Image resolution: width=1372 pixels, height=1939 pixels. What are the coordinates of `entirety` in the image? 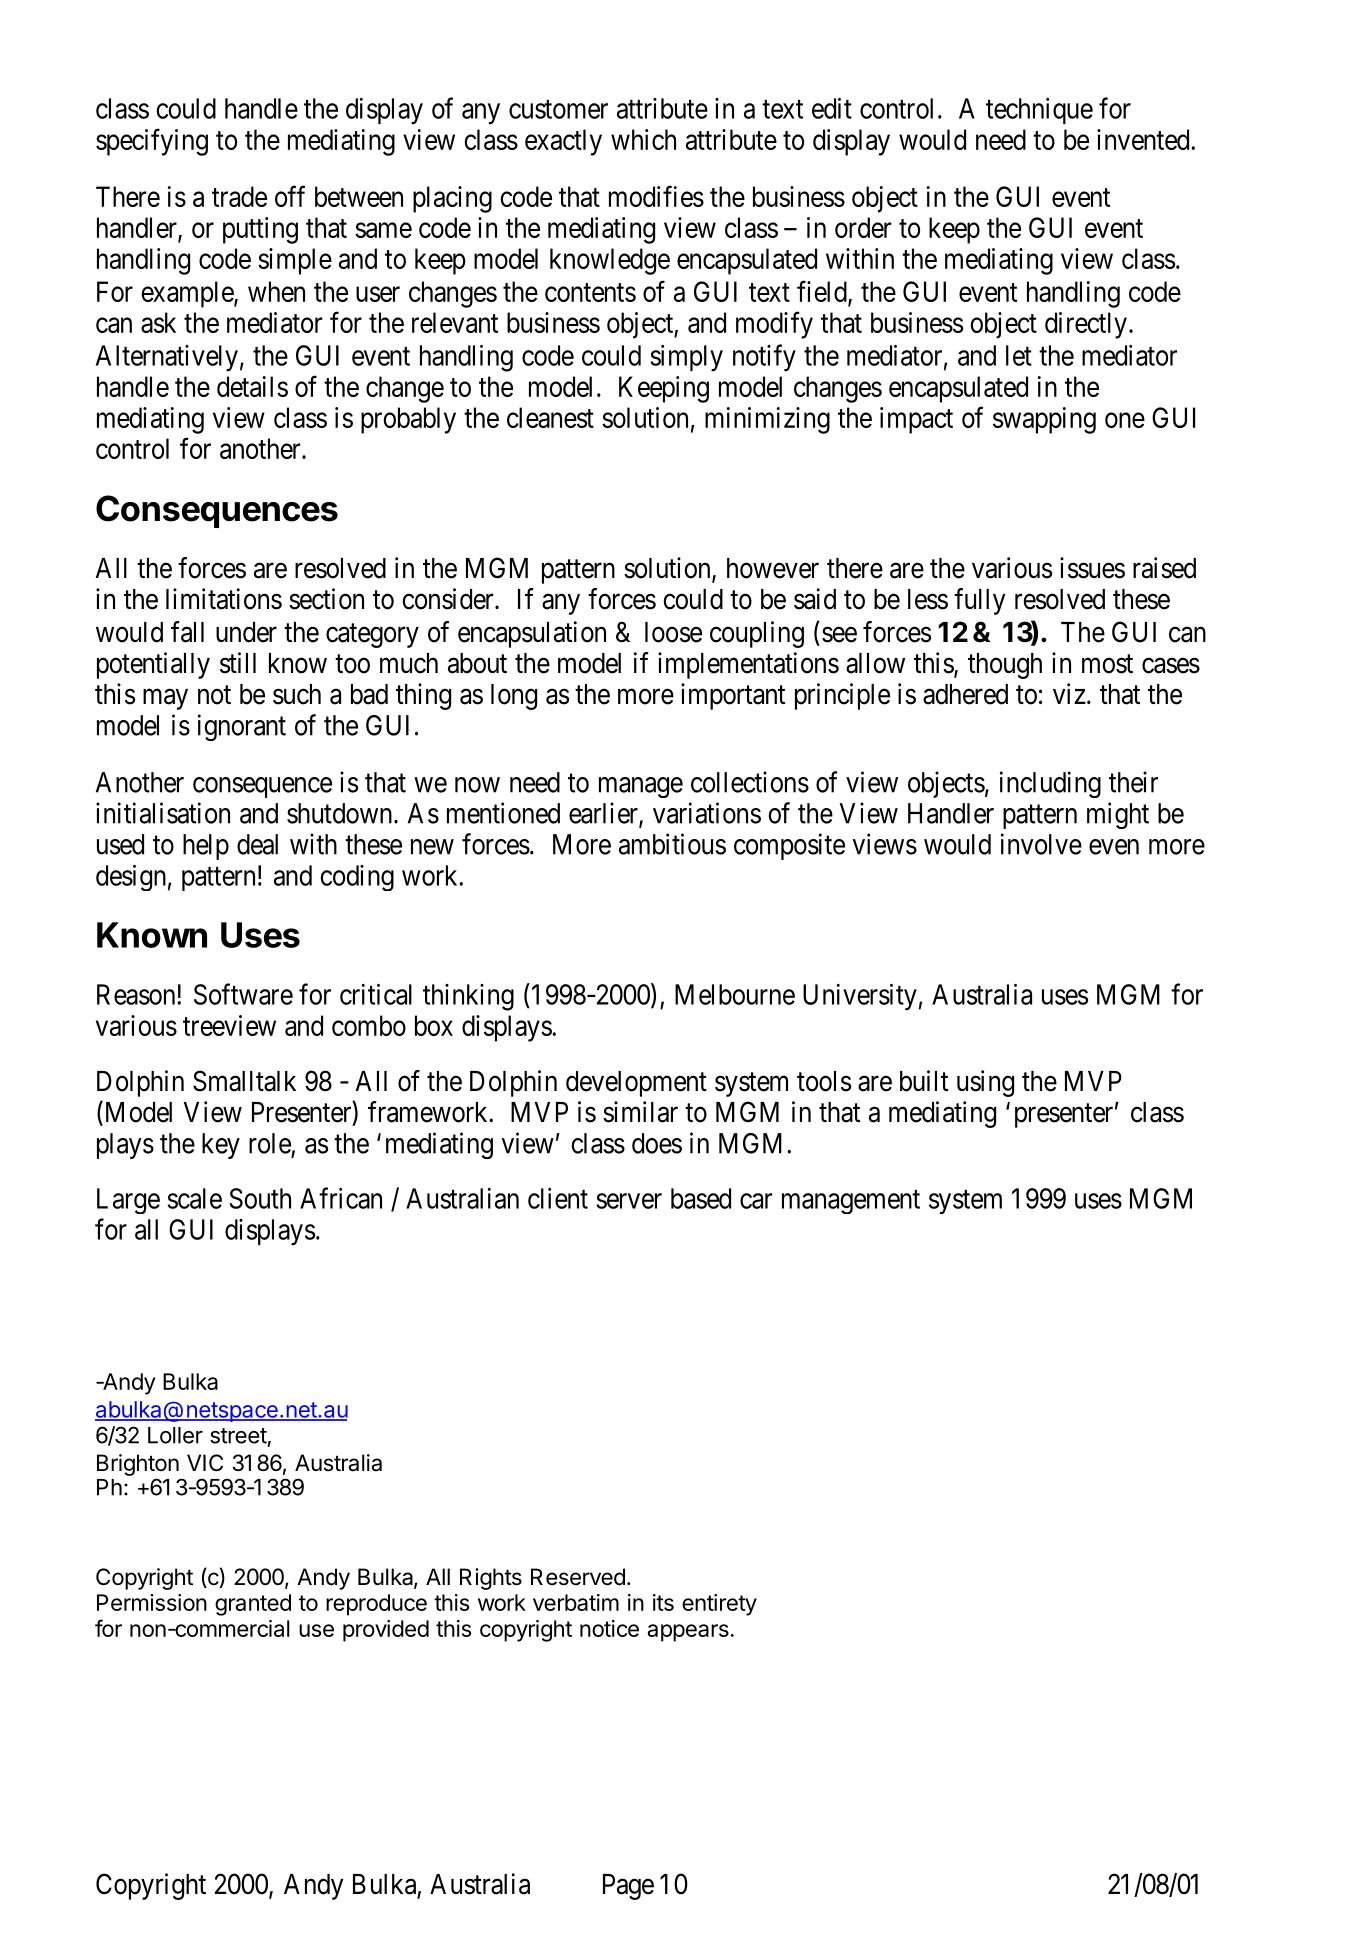 It's located at (719, 1605).
